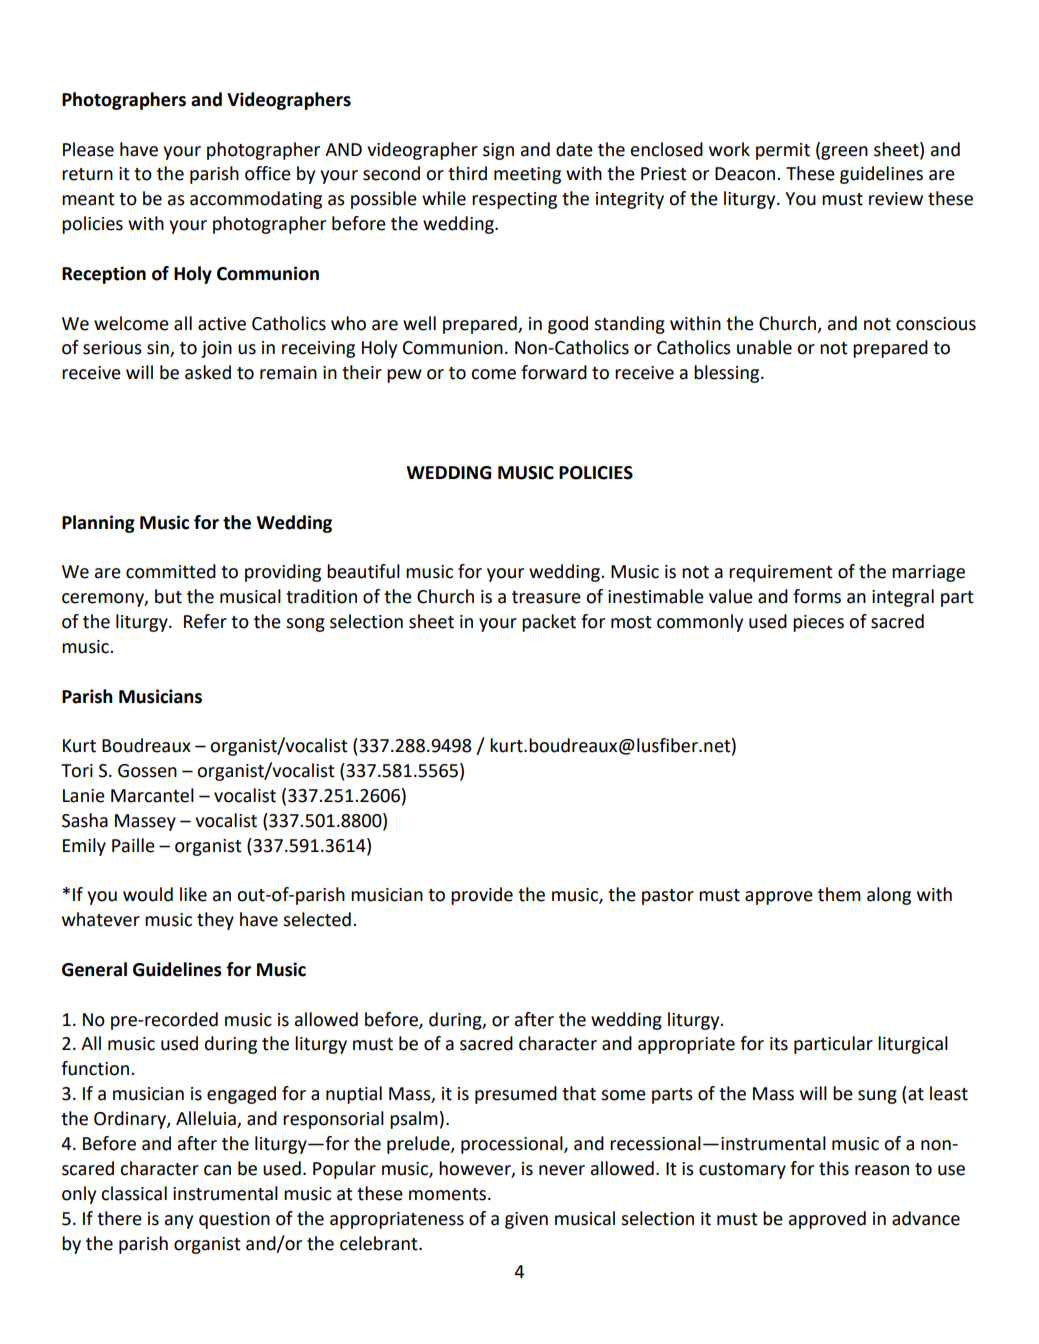  What do you see at coordinates (205, 621) in the image?
I see `Refer` at bounding box center [205, 621].
